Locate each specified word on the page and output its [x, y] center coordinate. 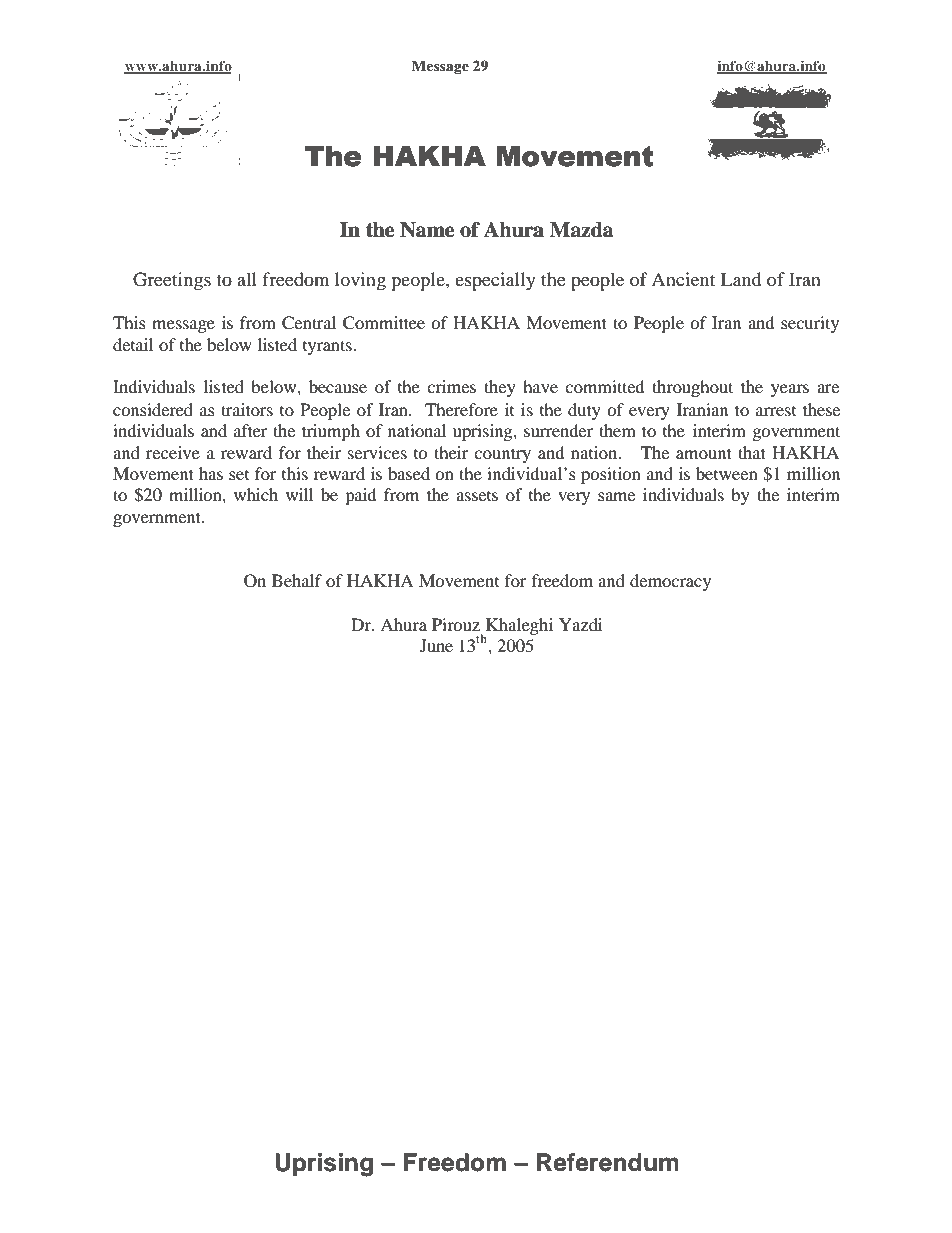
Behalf [297, 580]
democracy [670, 582]
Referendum [608, 1162]
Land [740, 279]
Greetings [172, 281]
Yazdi [580, 624]
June [436, 645]
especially [495, 281]
